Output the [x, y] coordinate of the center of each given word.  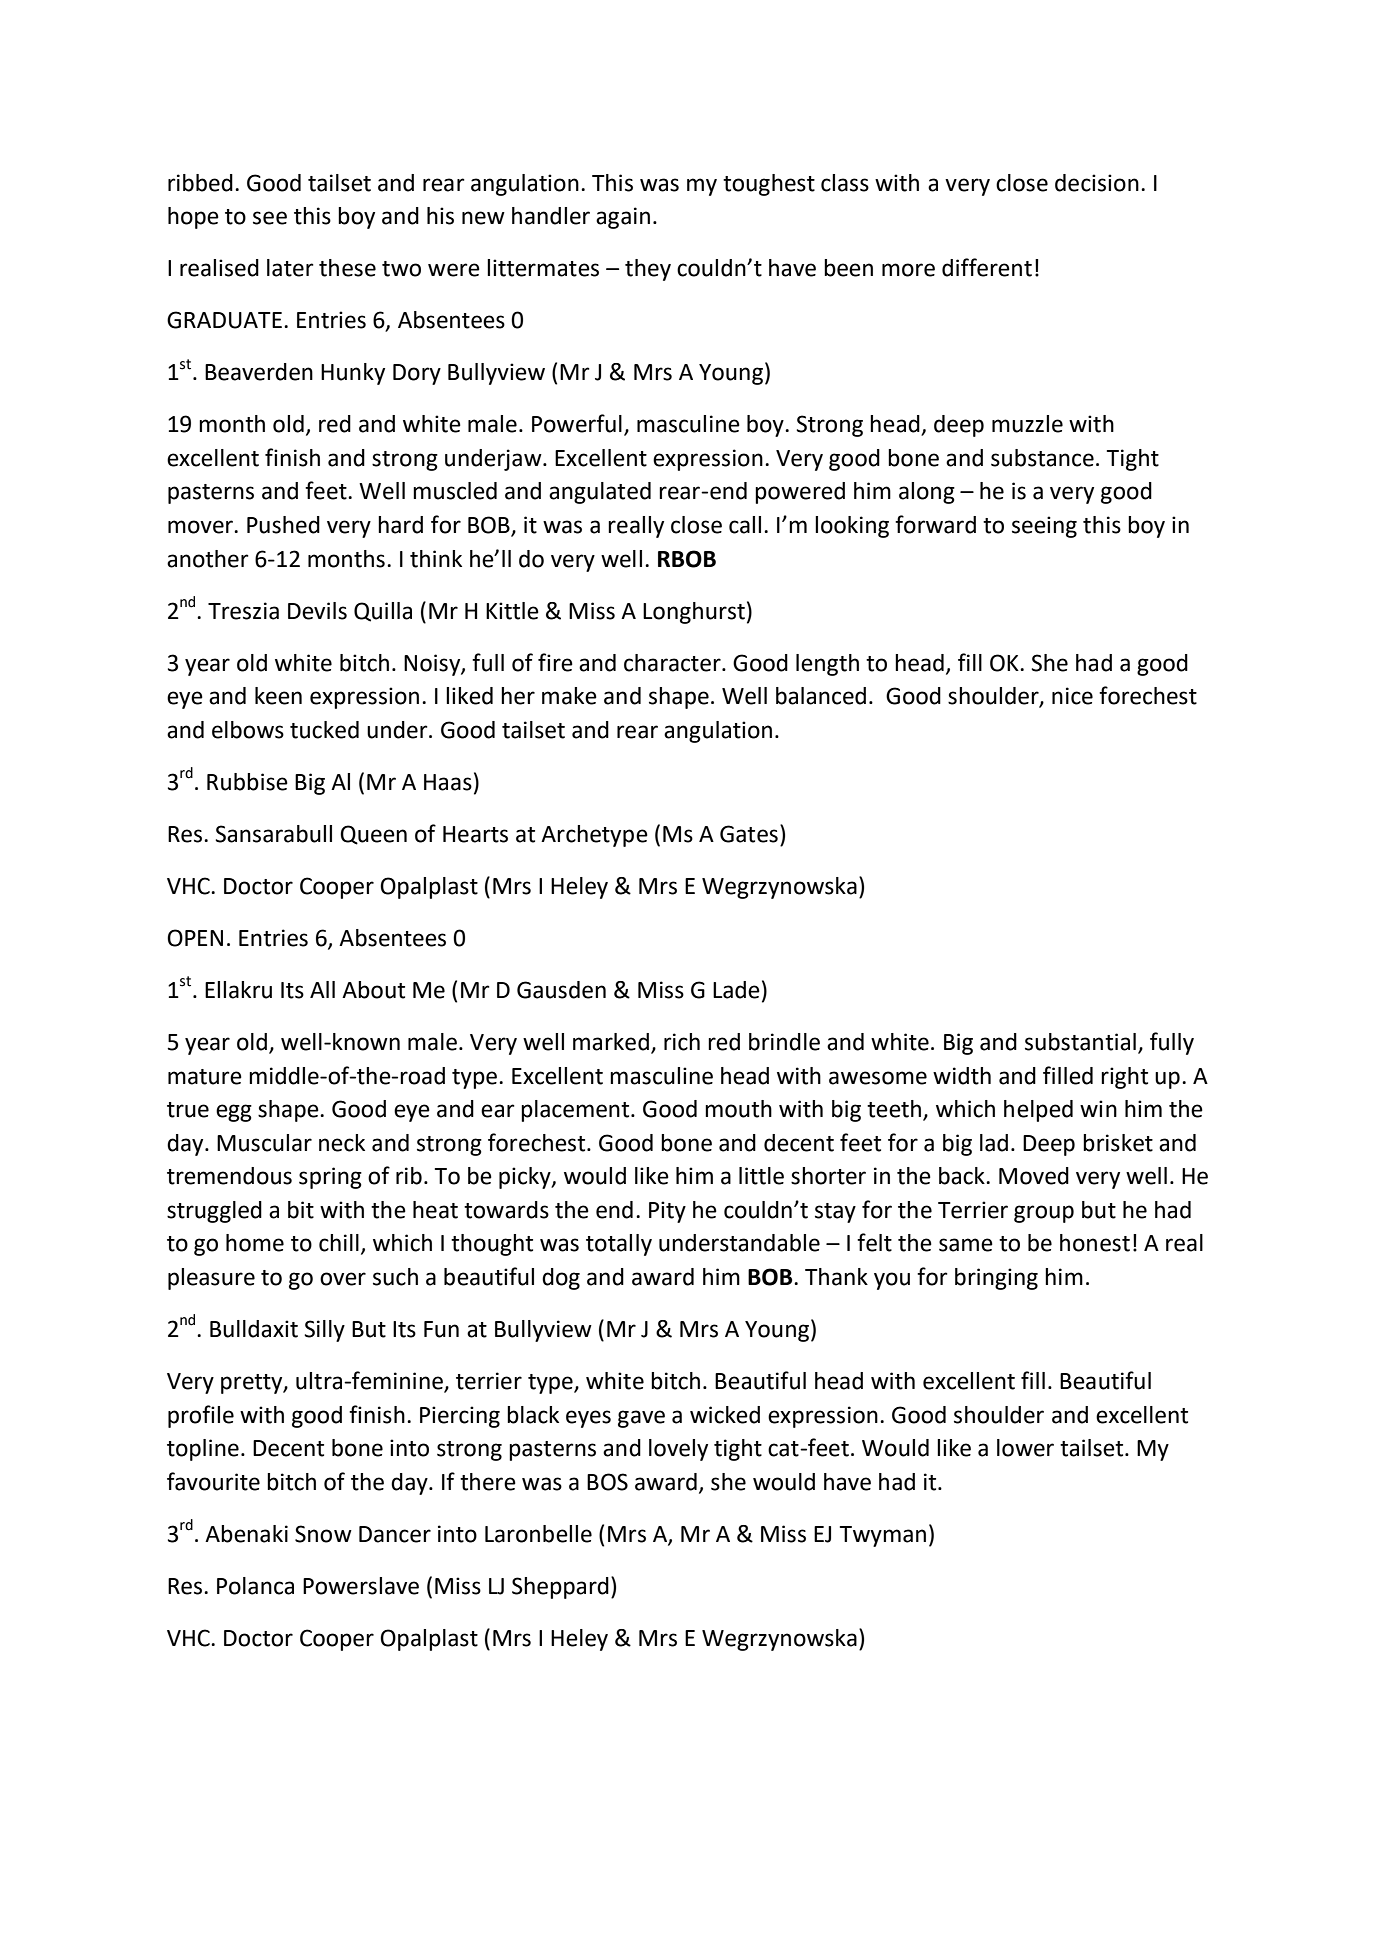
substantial [1080, 1042]
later [290, 268]
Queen [373, 835]
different [987, 267]
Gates [749, 834]
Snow [323, 1534]
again [623, 218]
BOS [607, 1482]
